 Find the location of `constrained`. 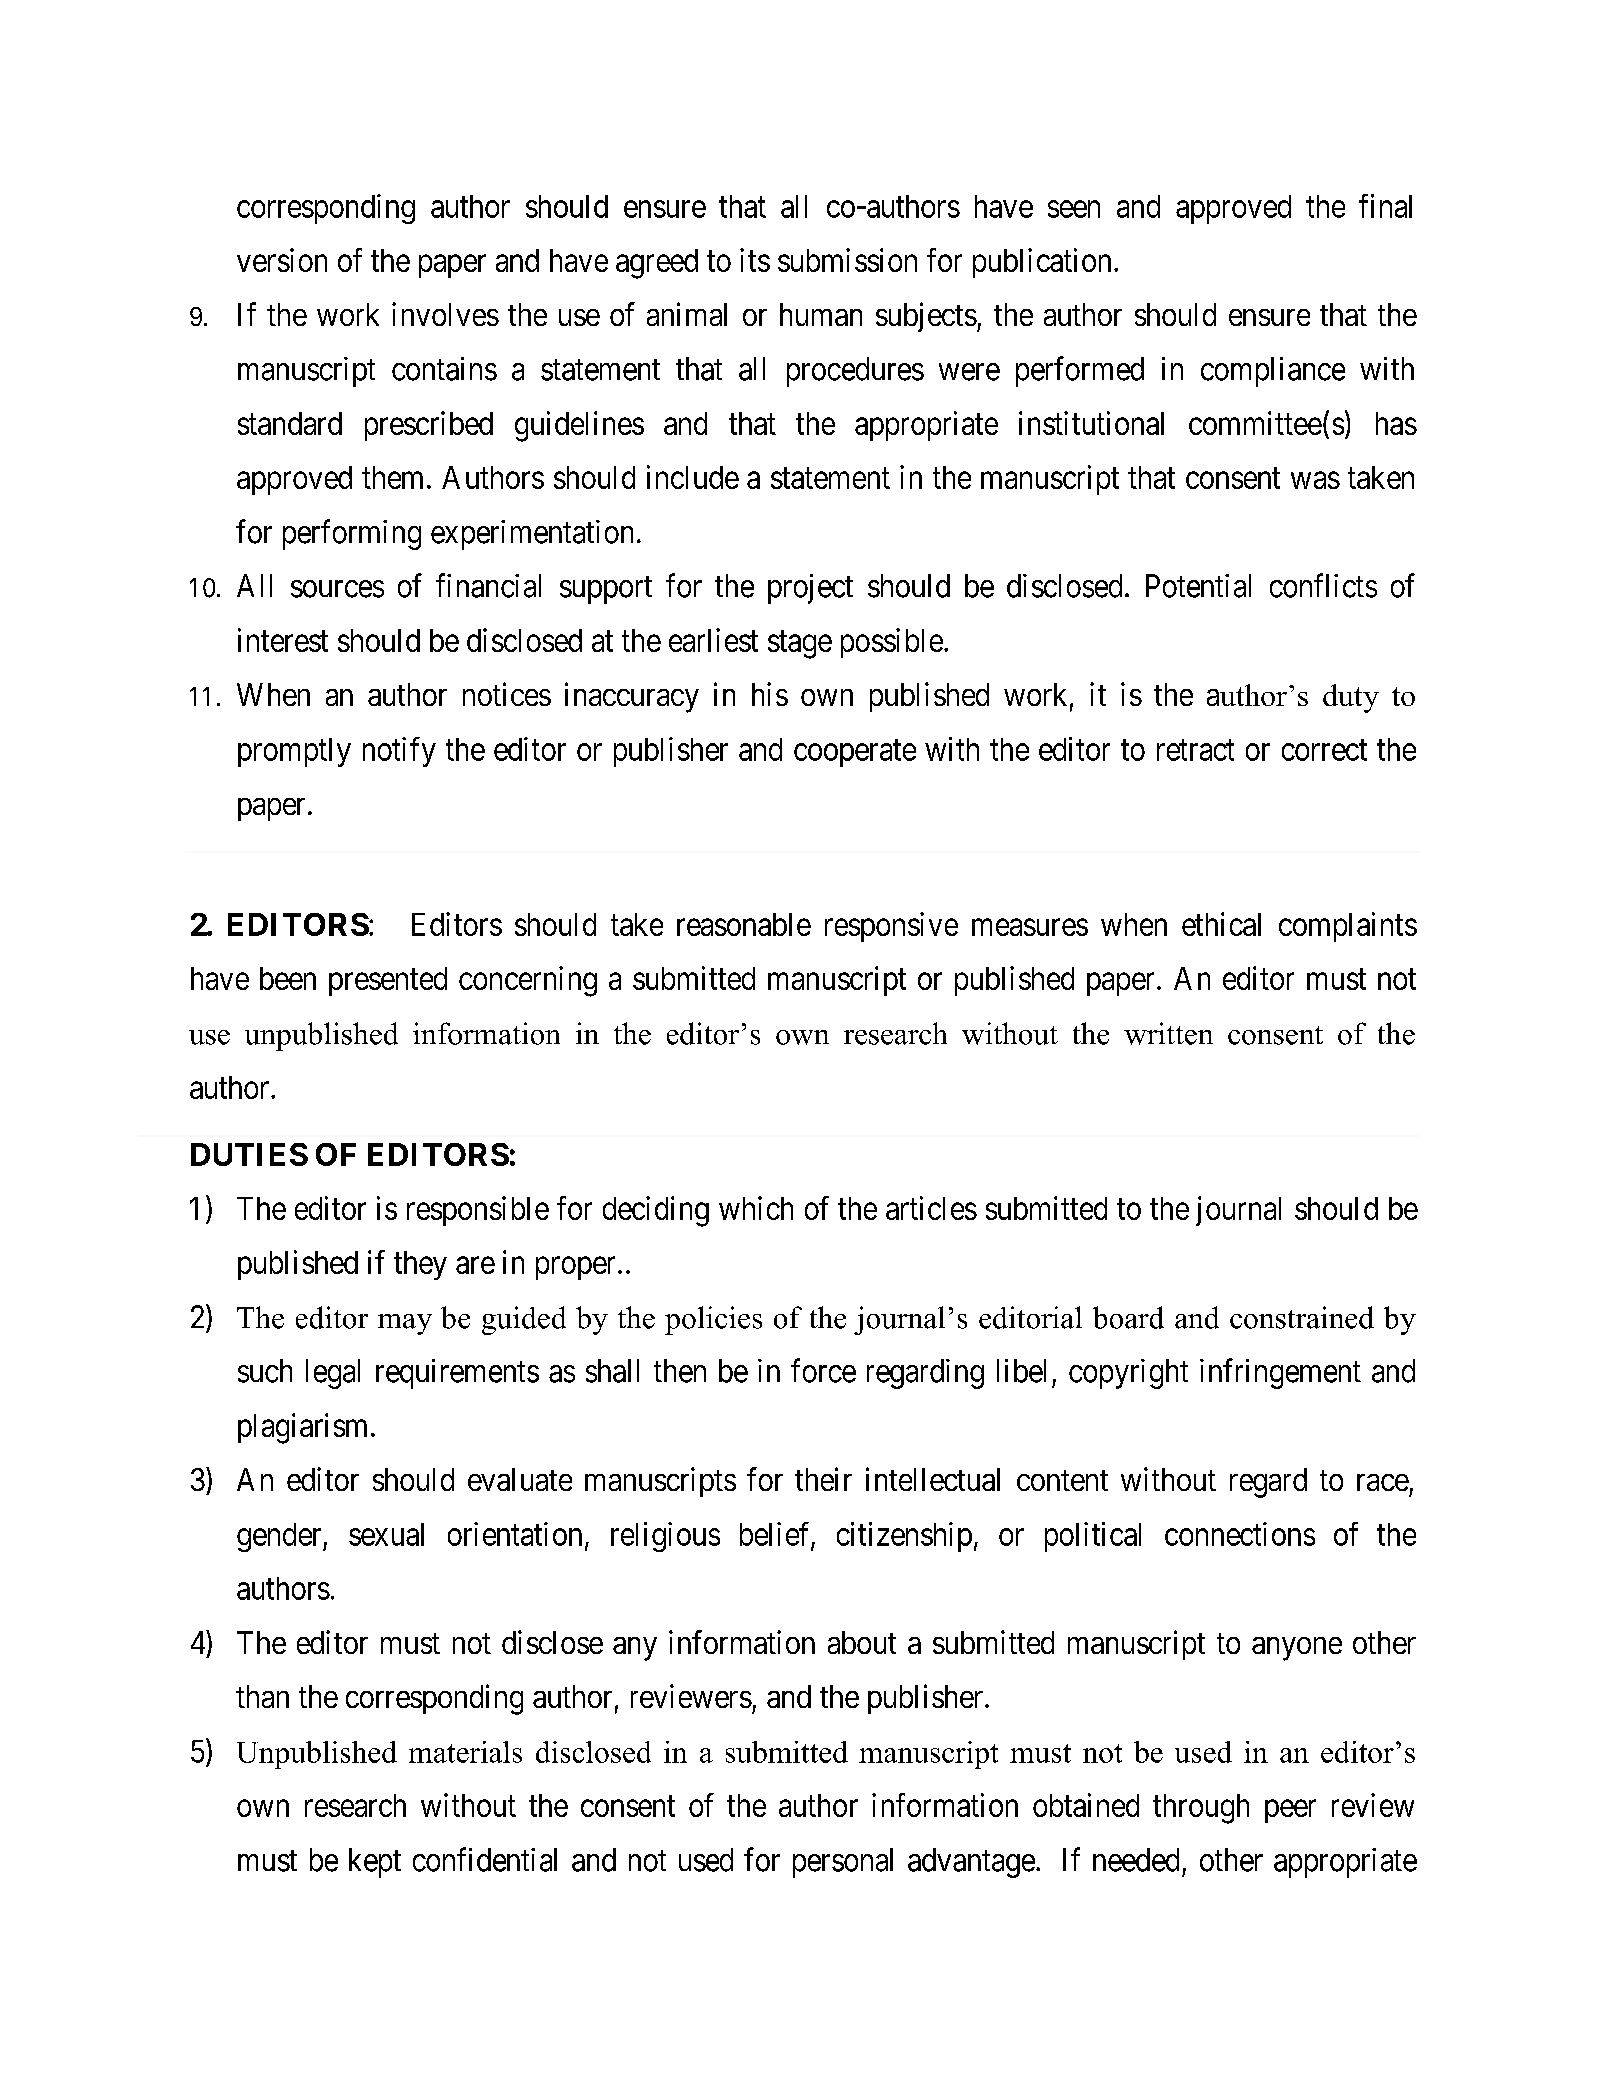

constrained is located at coordinates (1302, 1317).
